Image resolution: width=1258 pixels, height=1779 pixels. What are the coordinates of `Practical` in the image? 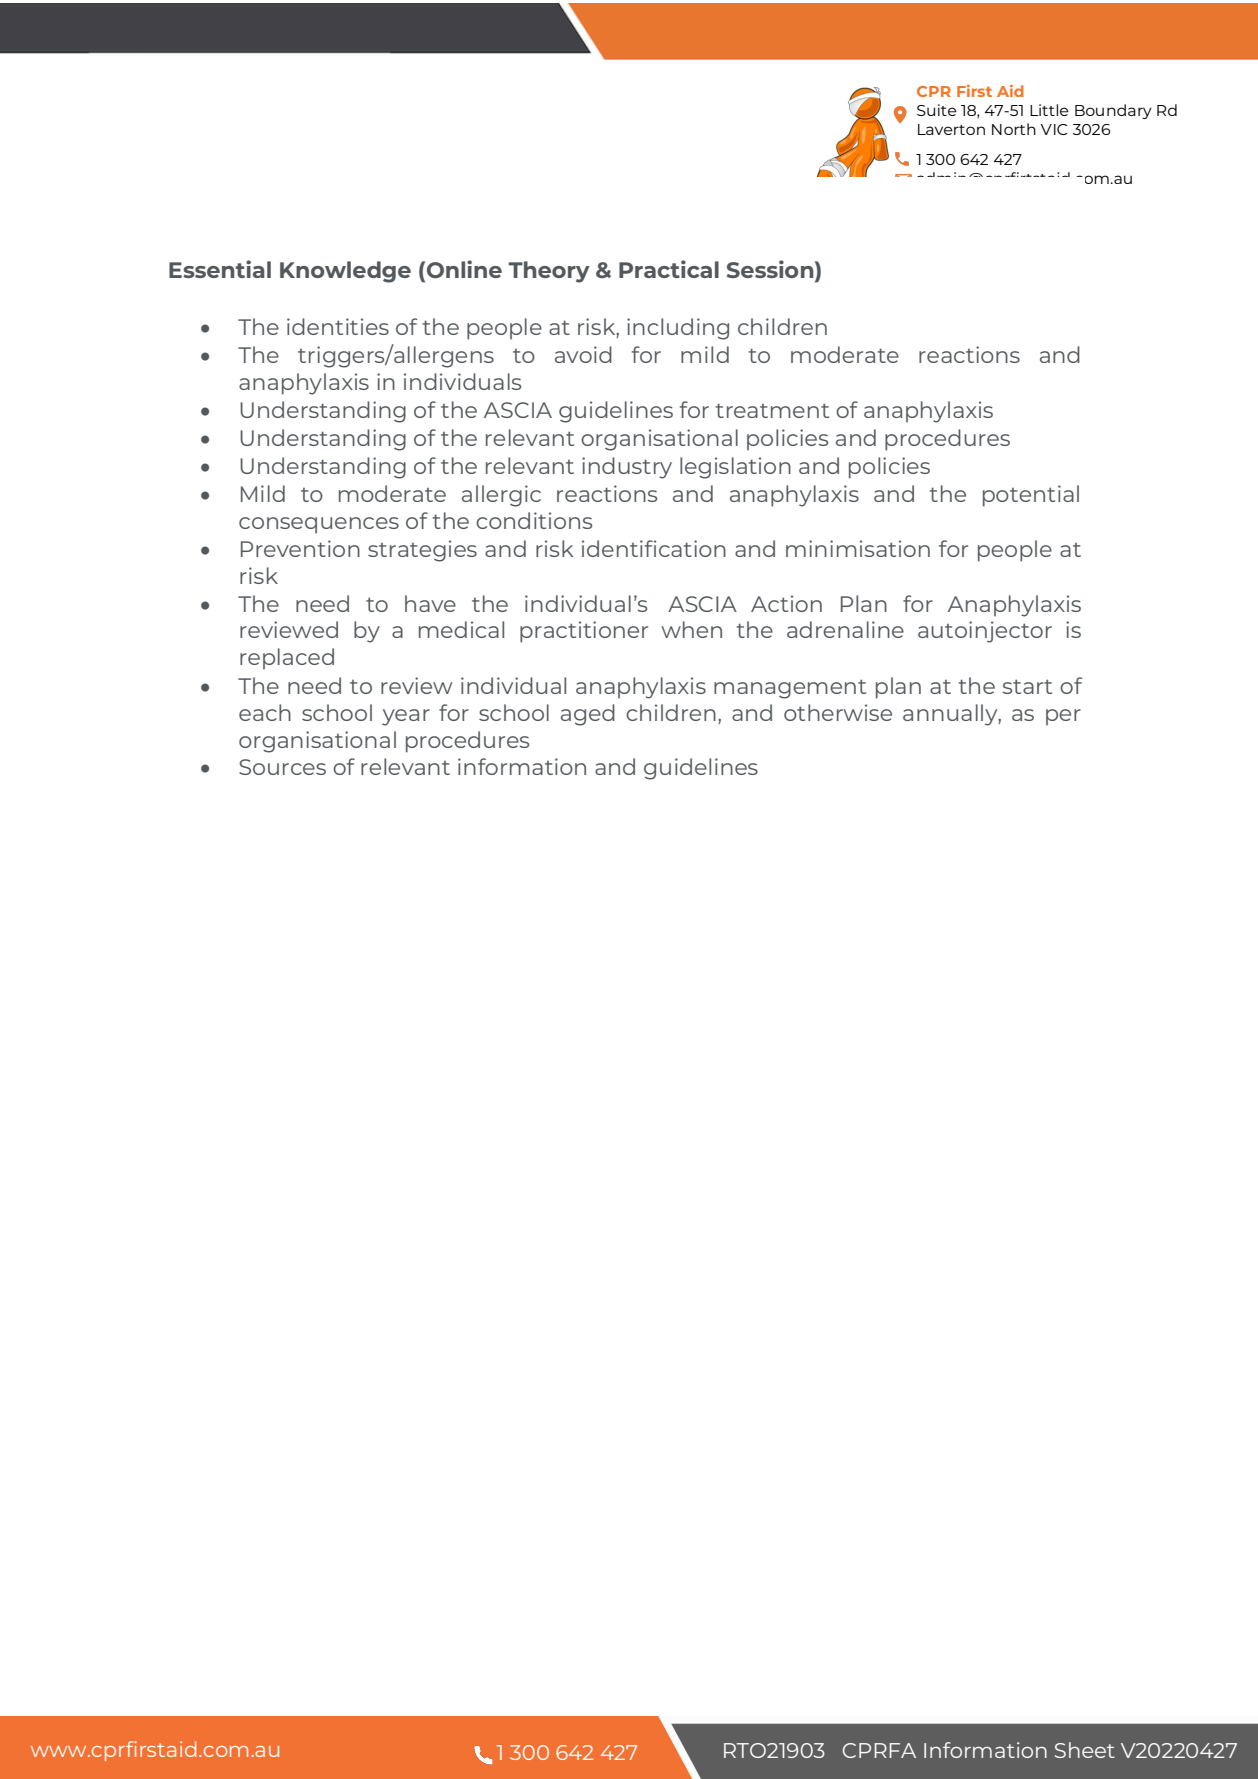 It's located at (669, 269).
